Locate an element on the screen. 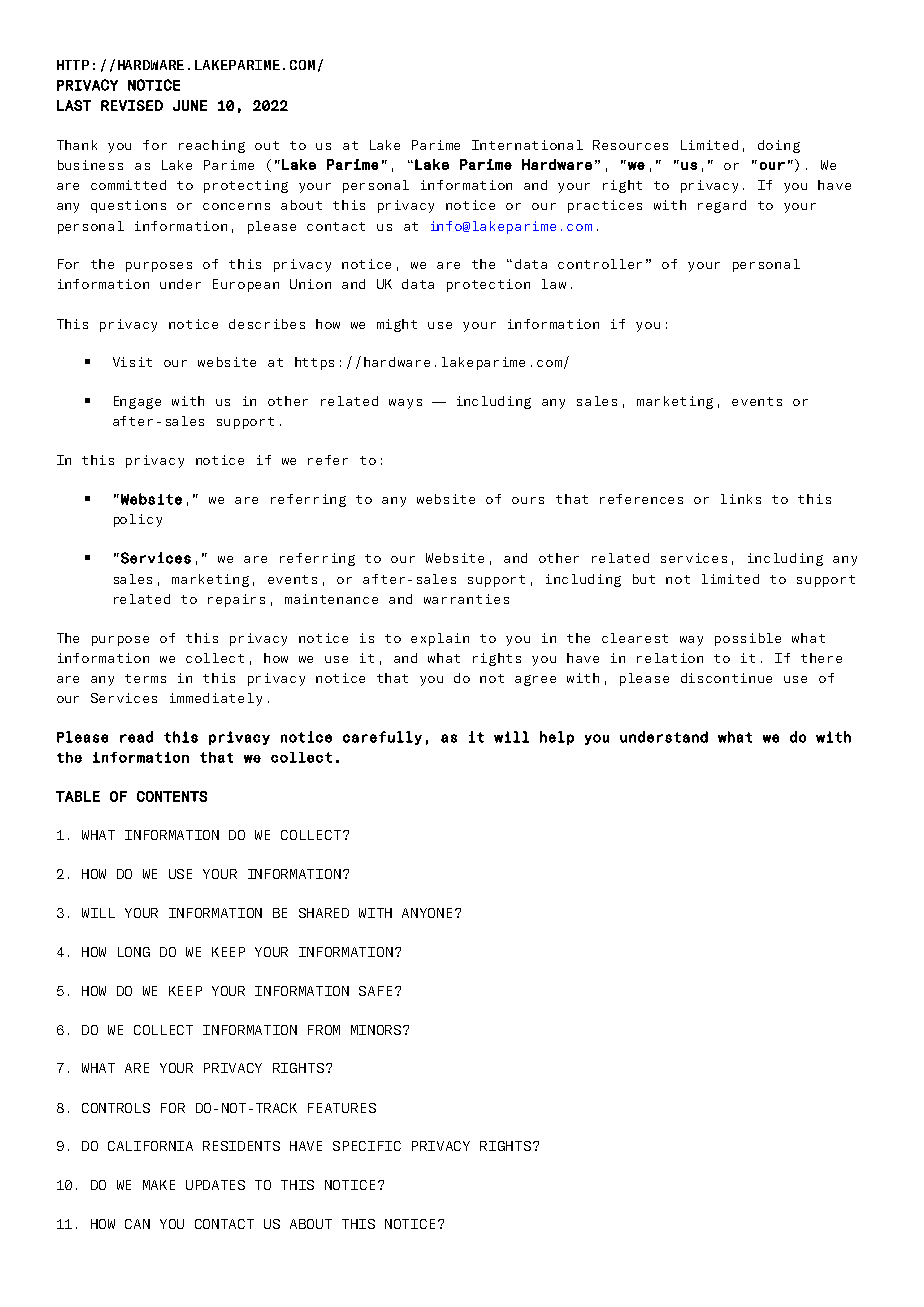  International is located at coordinates (527, 145).
